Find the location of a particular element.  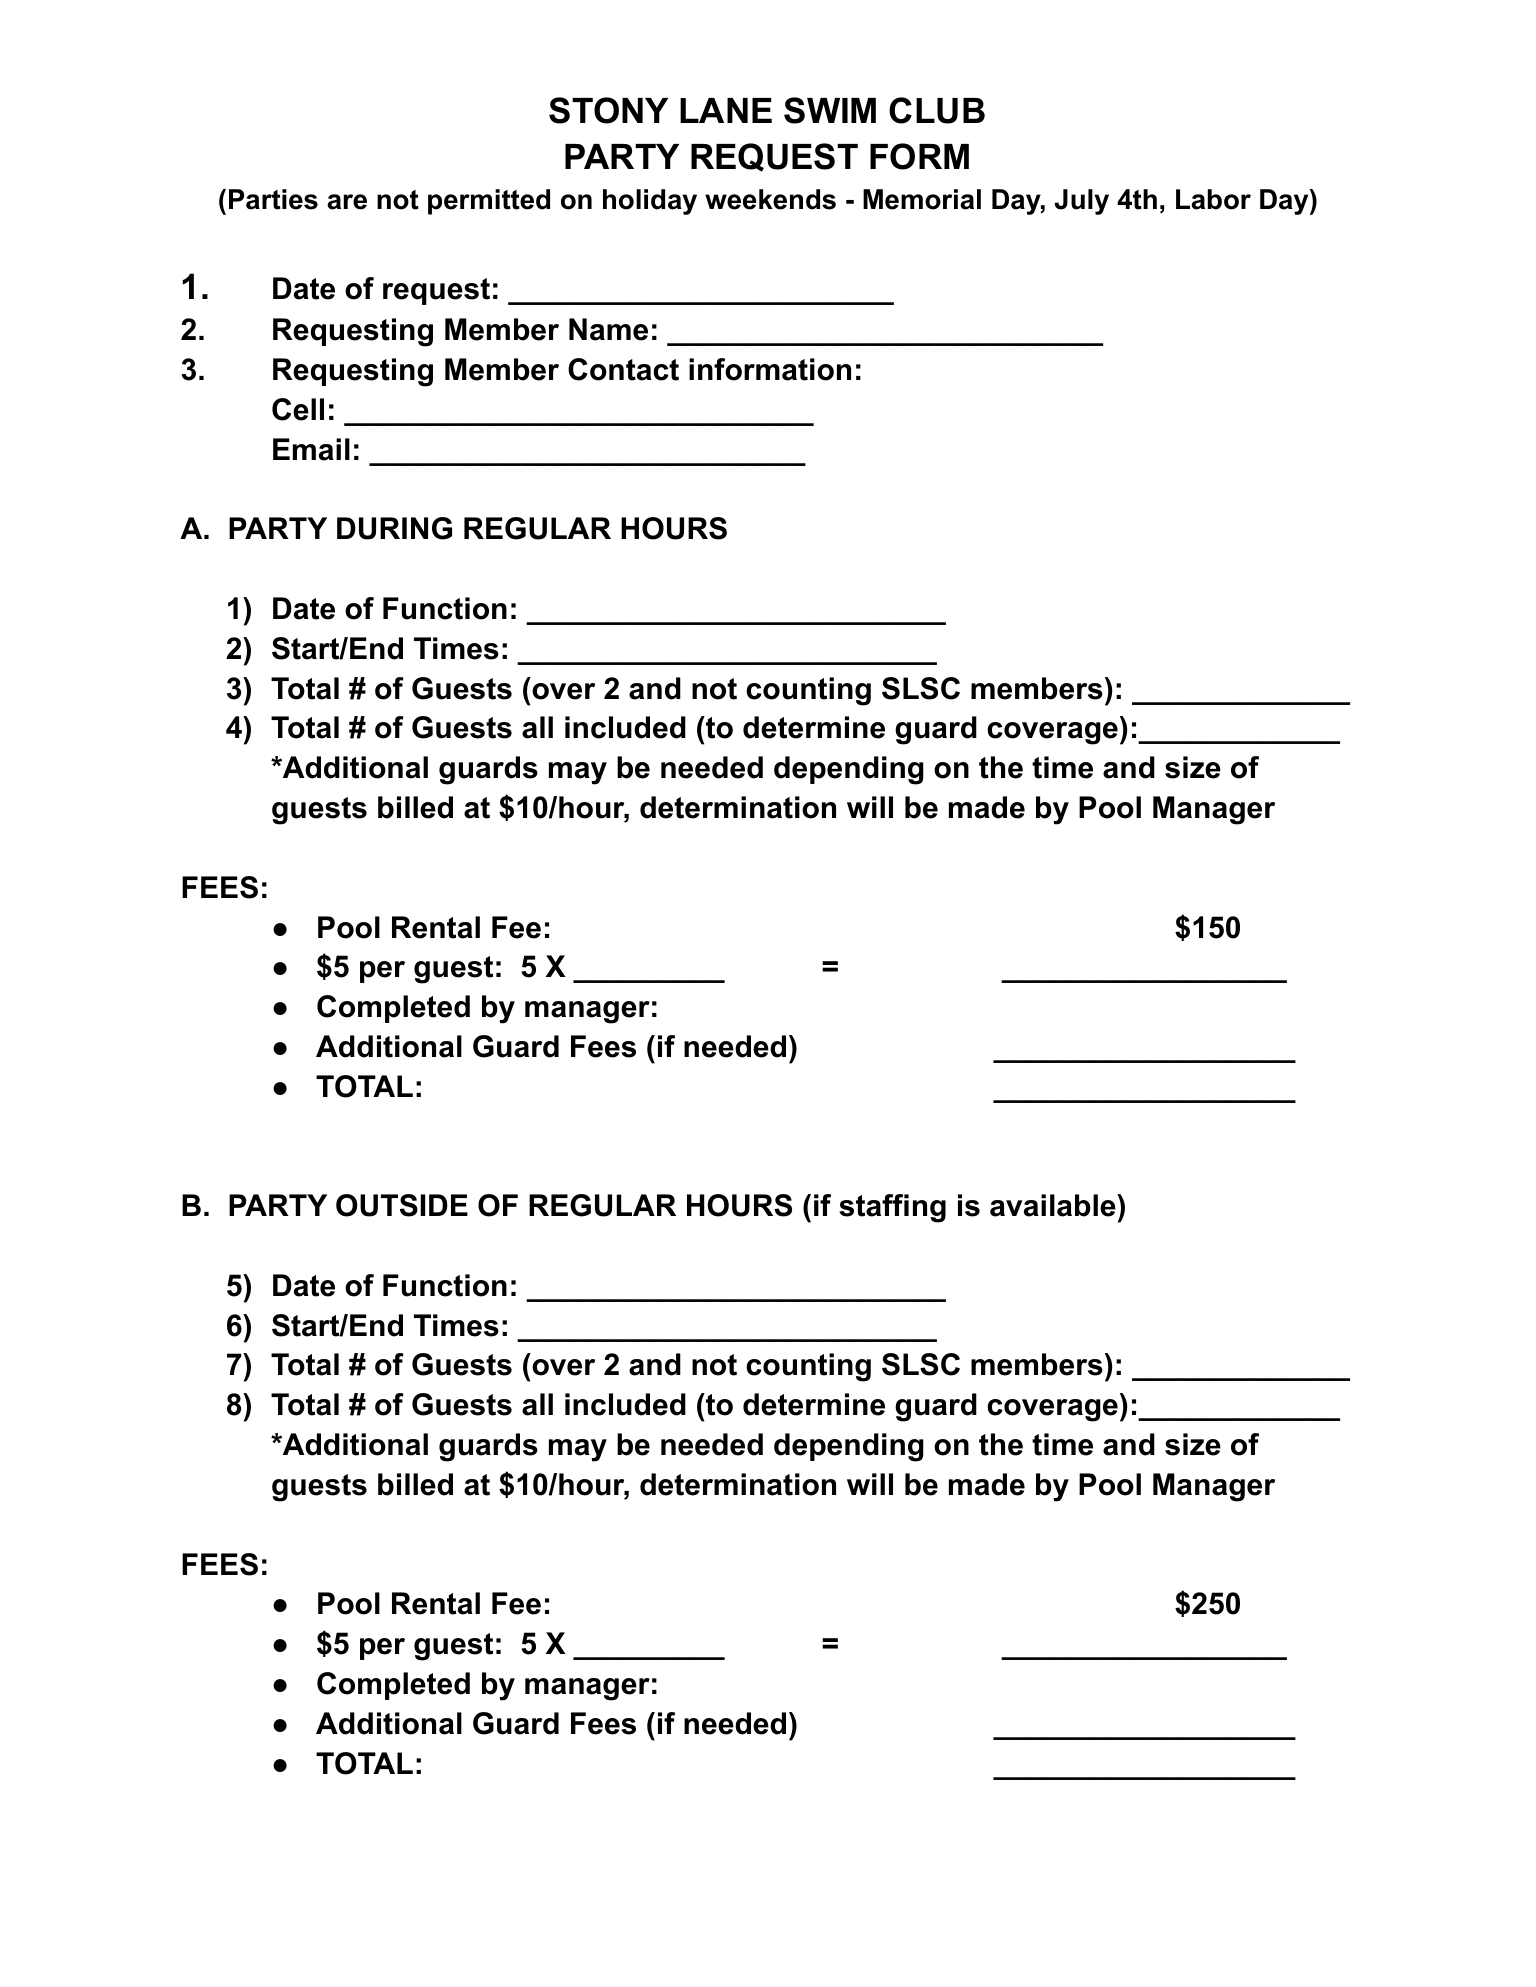

OUTSIDE is located at coordinates (402, 1205).
